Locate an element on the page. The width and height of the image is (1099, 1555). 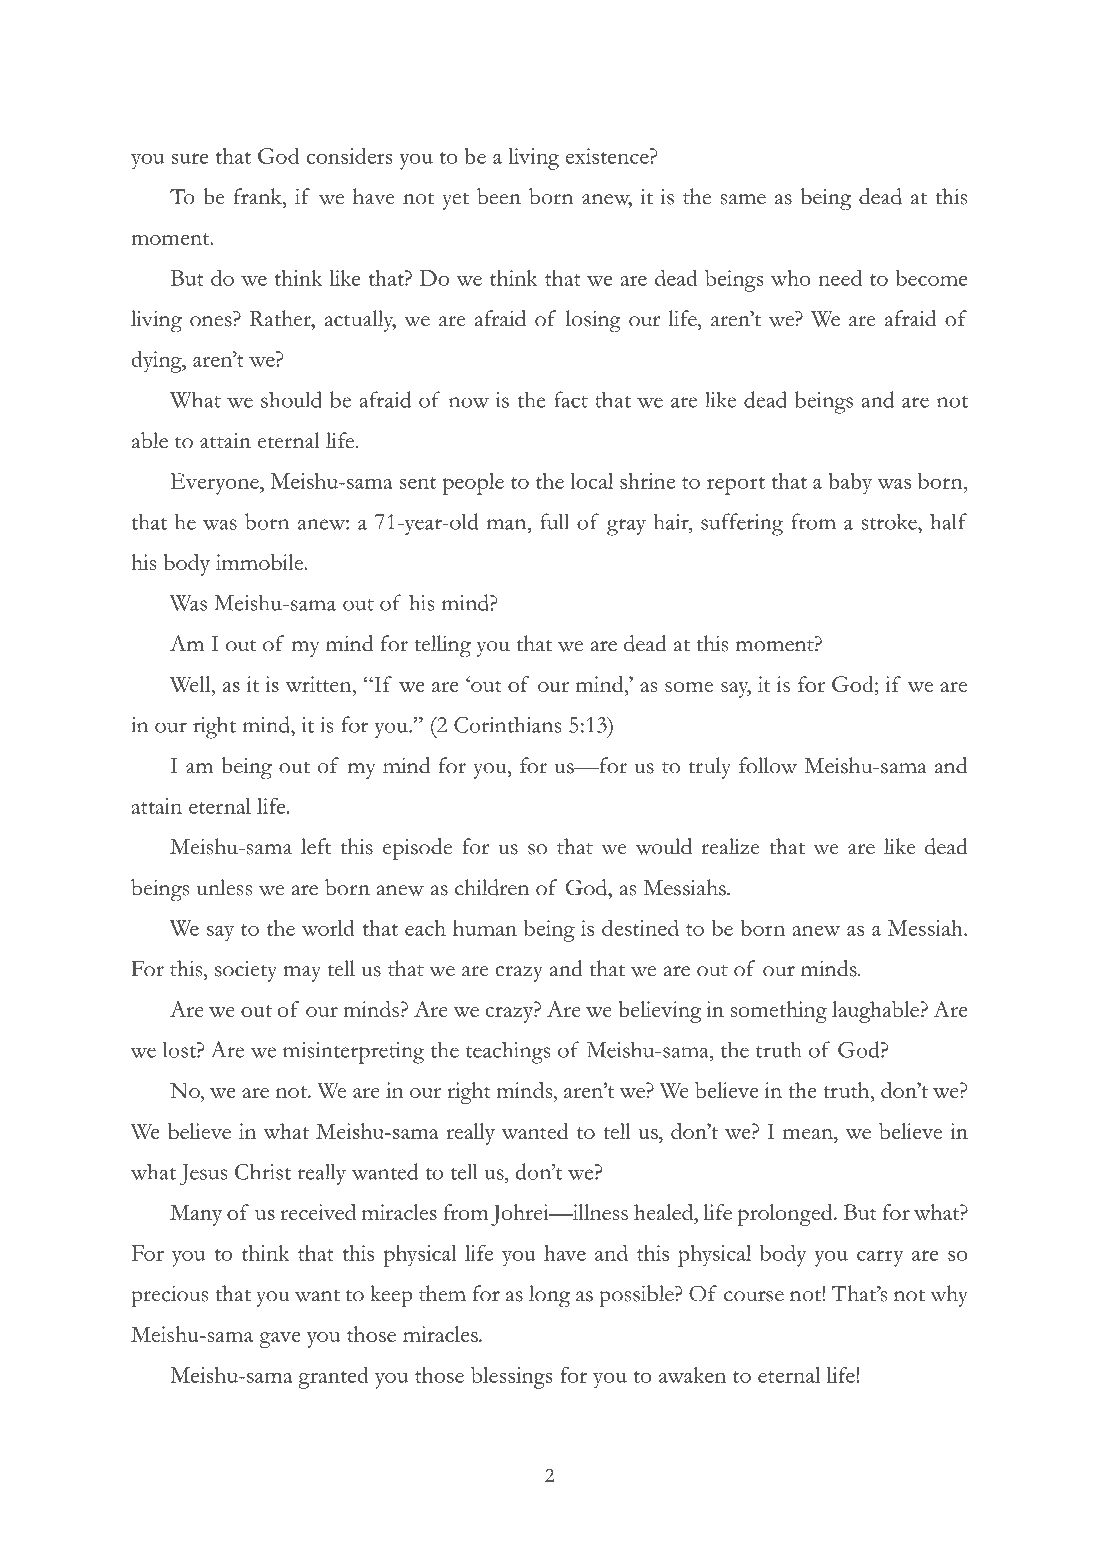
society is located at coordinates (246, 971).
